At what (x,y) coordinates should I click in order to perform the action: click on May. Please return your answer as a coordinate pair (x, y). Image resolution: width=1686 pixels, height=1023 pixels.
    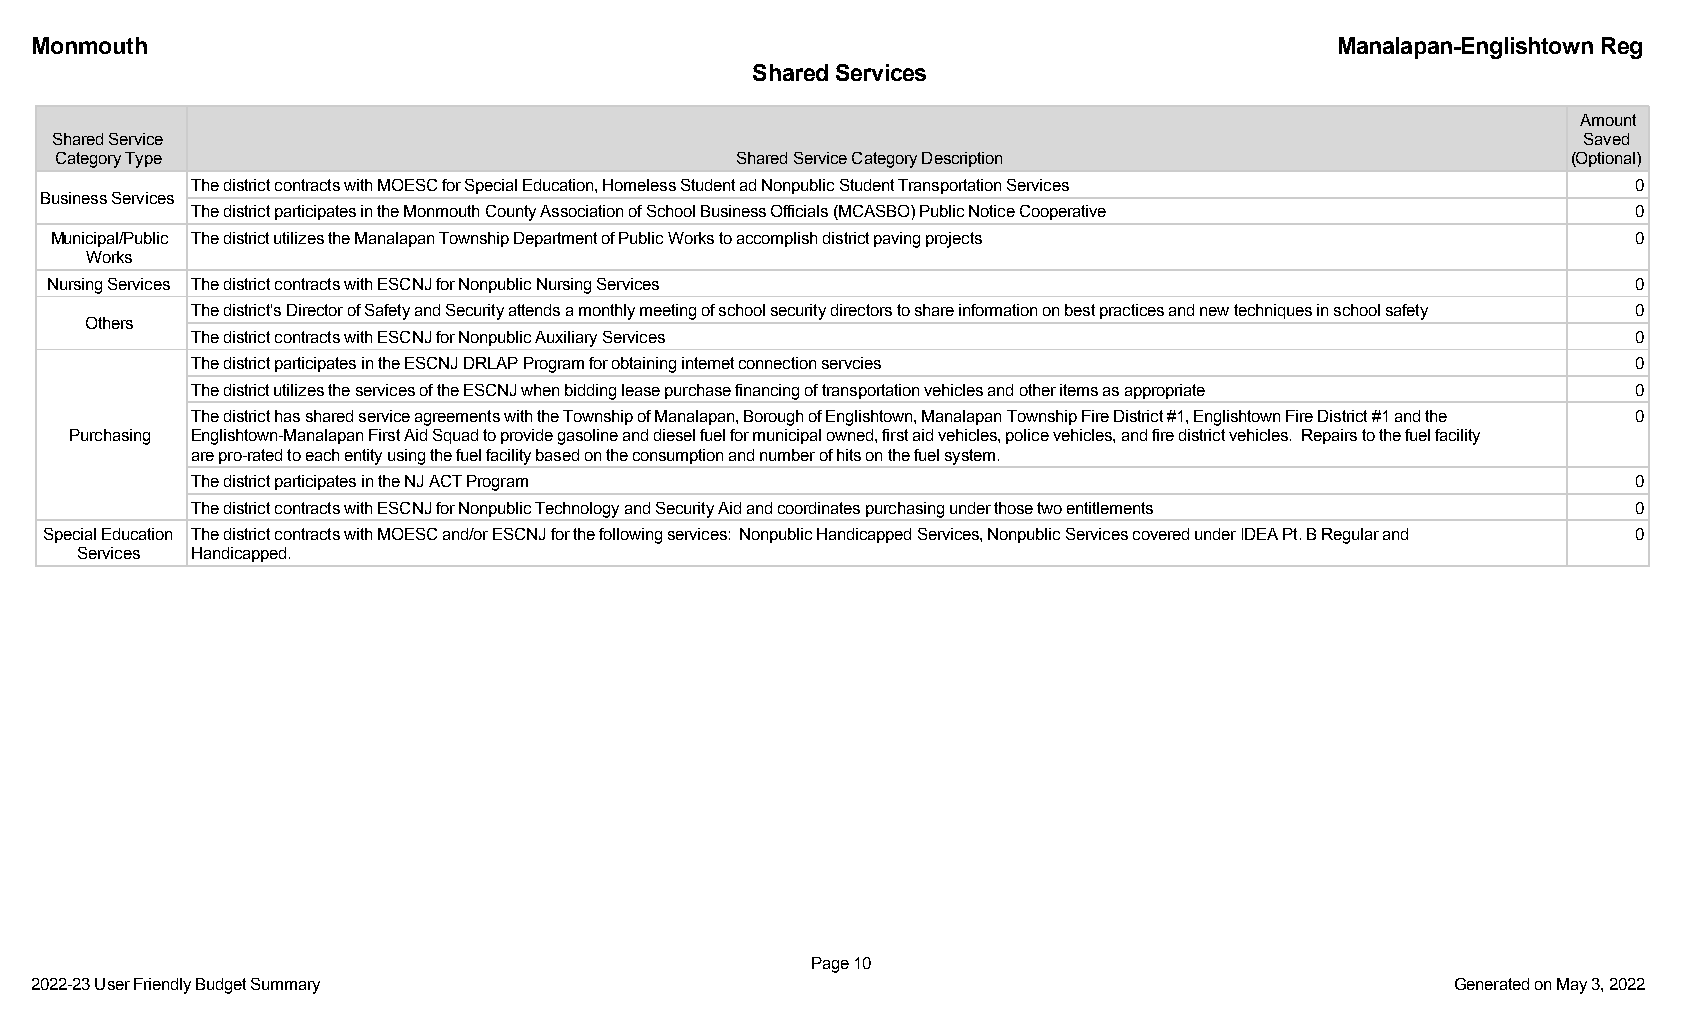
    Looking at the image, I should click on (1572, 986).
